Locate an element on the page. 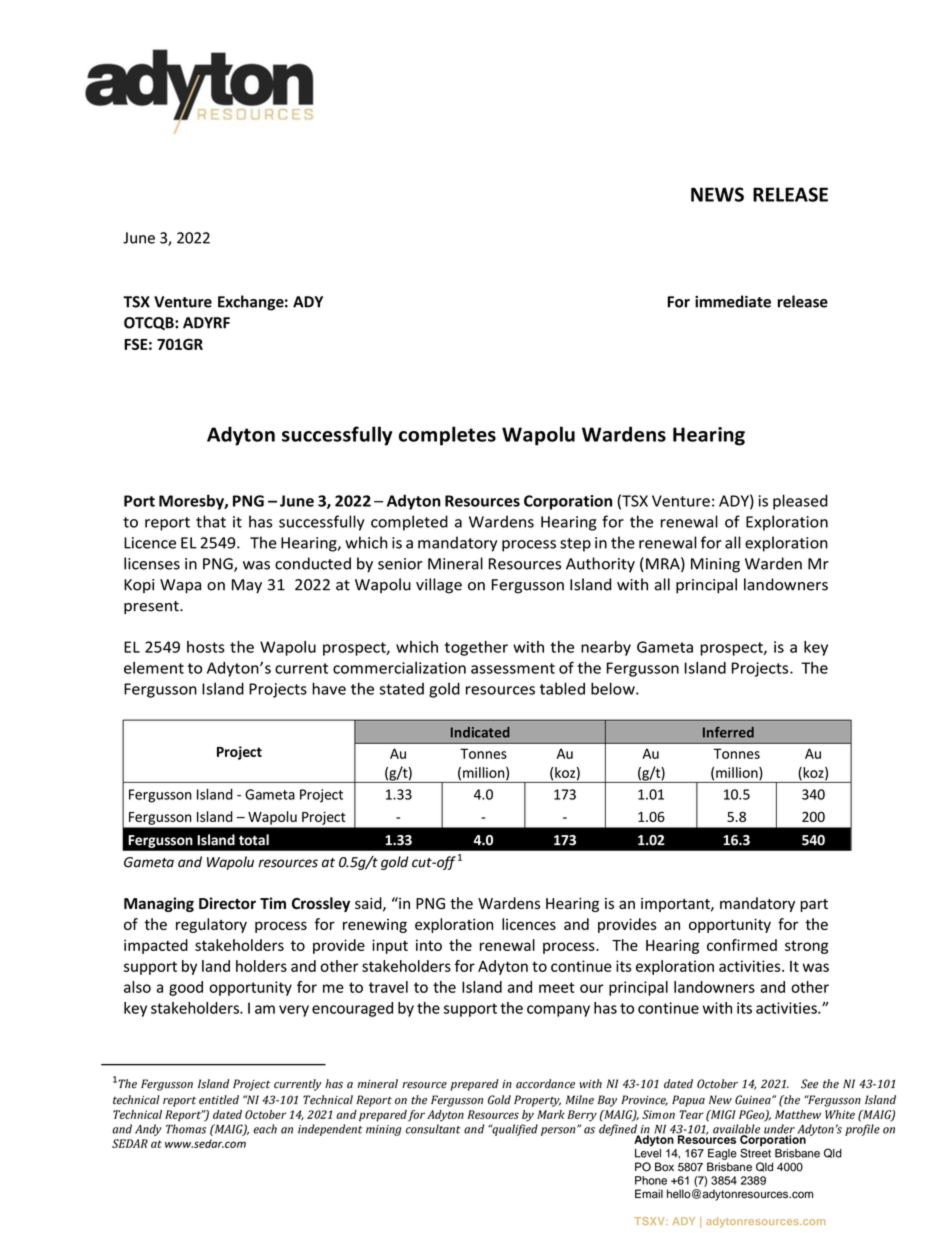 The height and width of the page is (1233, 952). NEWS is located at coordinates (717, 194).
